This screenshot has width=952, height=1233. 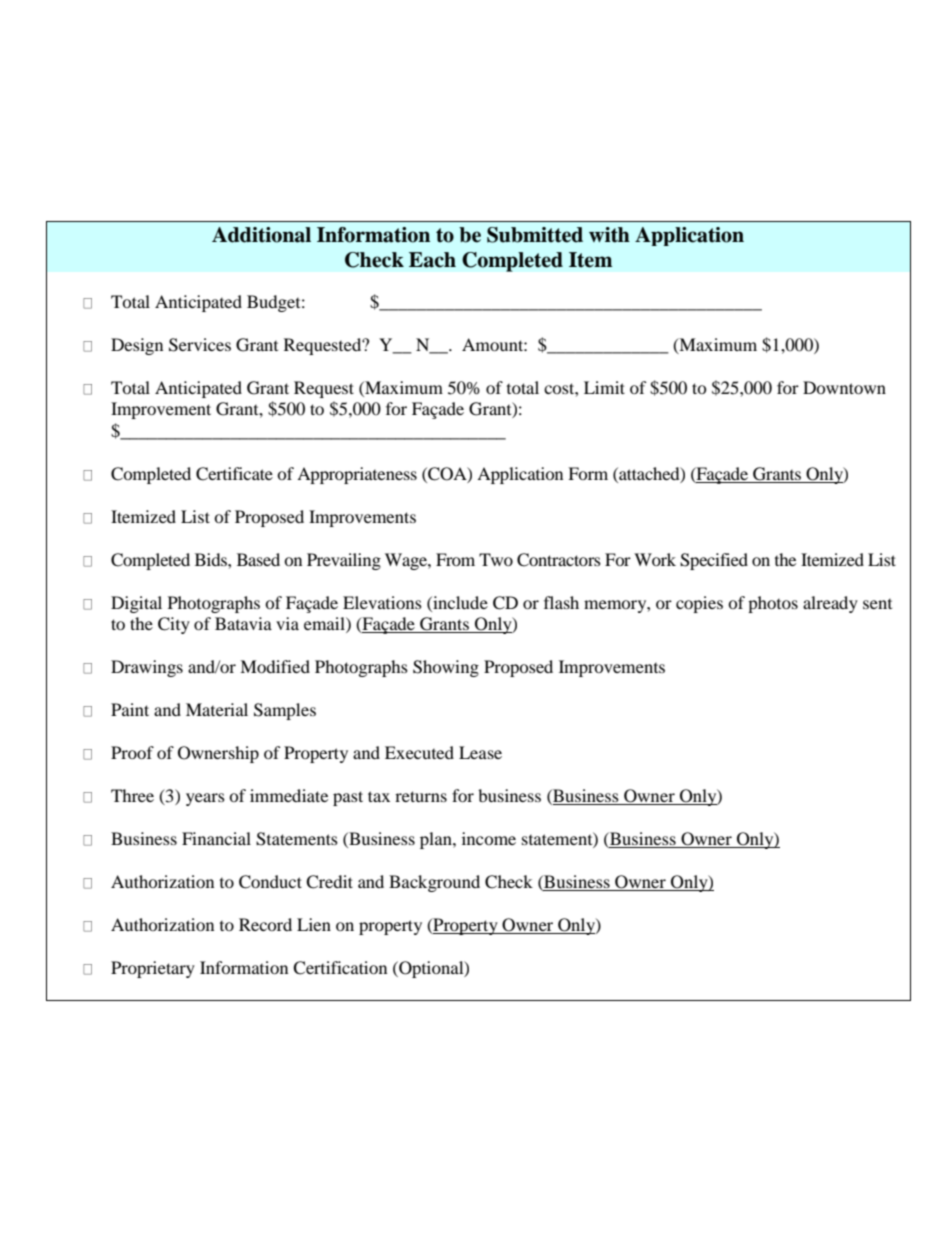 What do you see at coordinates (480, 752) in the screenshot?
I see `Lease` at bounding box center [480, 752].
